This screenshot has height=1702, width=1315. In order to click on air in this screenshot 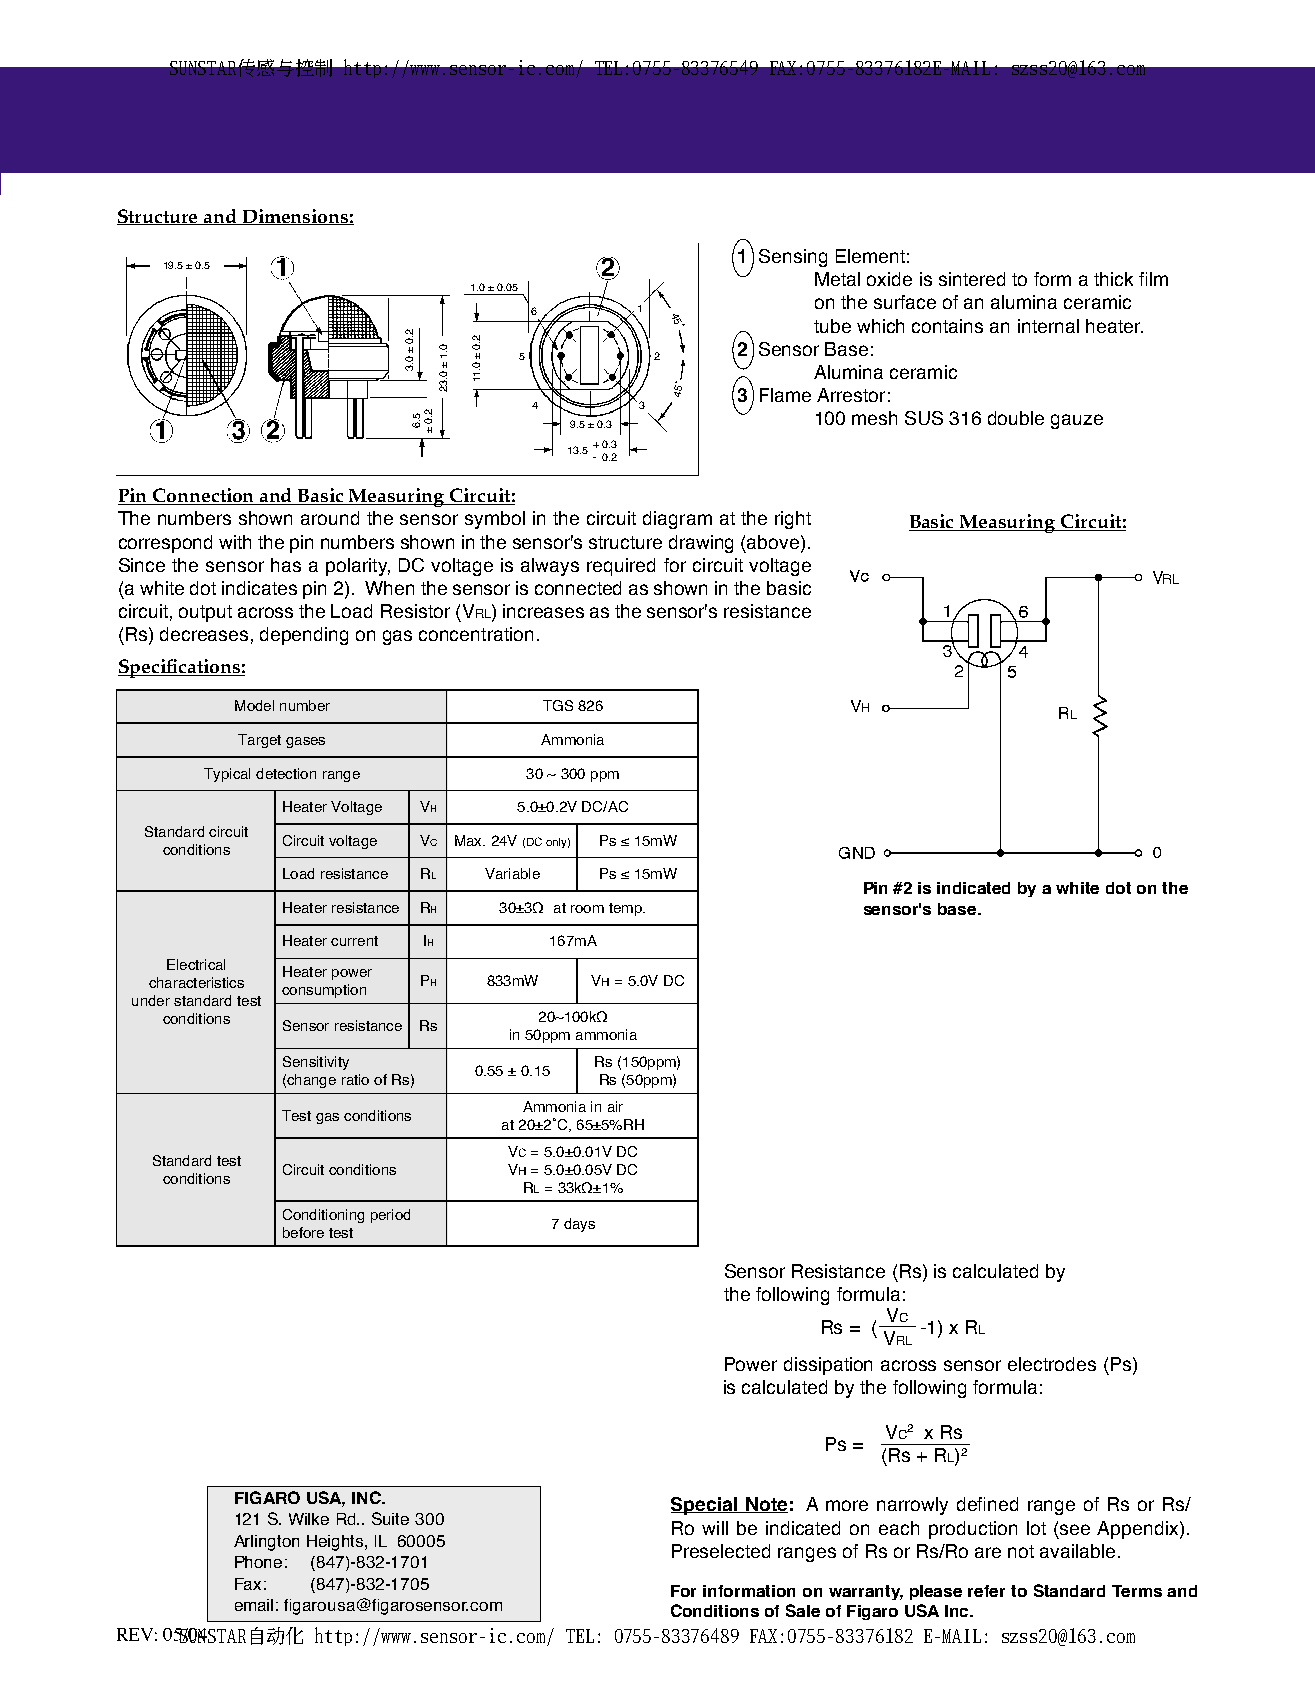, I will do `click(615, 1106)`.
